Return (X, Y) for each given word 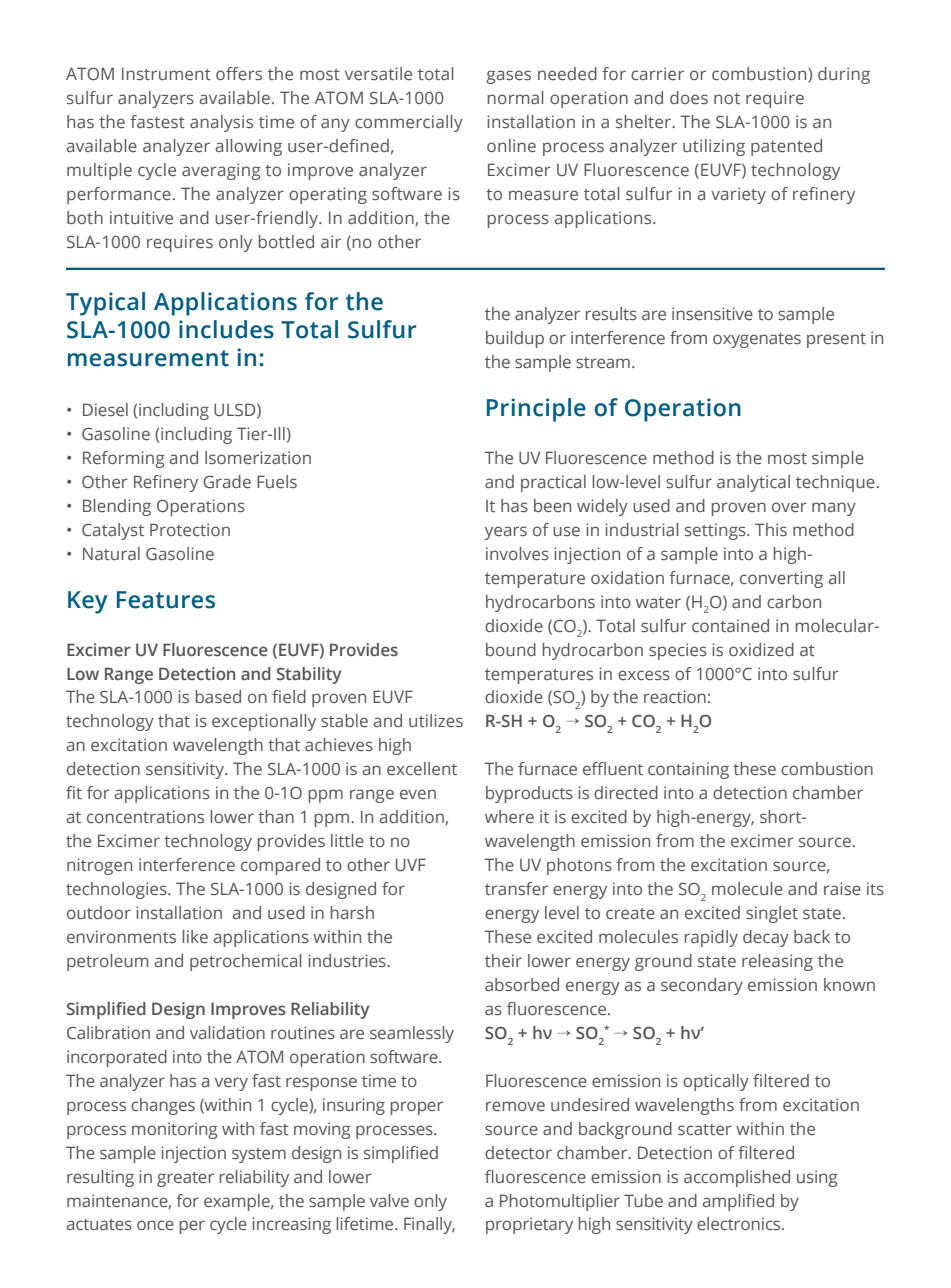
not (727, 98)
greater (185, 1179)
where (509, 816)
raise (842, 888)
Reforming (124, 459)
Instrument (166, 73)
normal (515, 97)
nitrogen (99, 866)
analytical (753, 483)
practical (553, 483)
